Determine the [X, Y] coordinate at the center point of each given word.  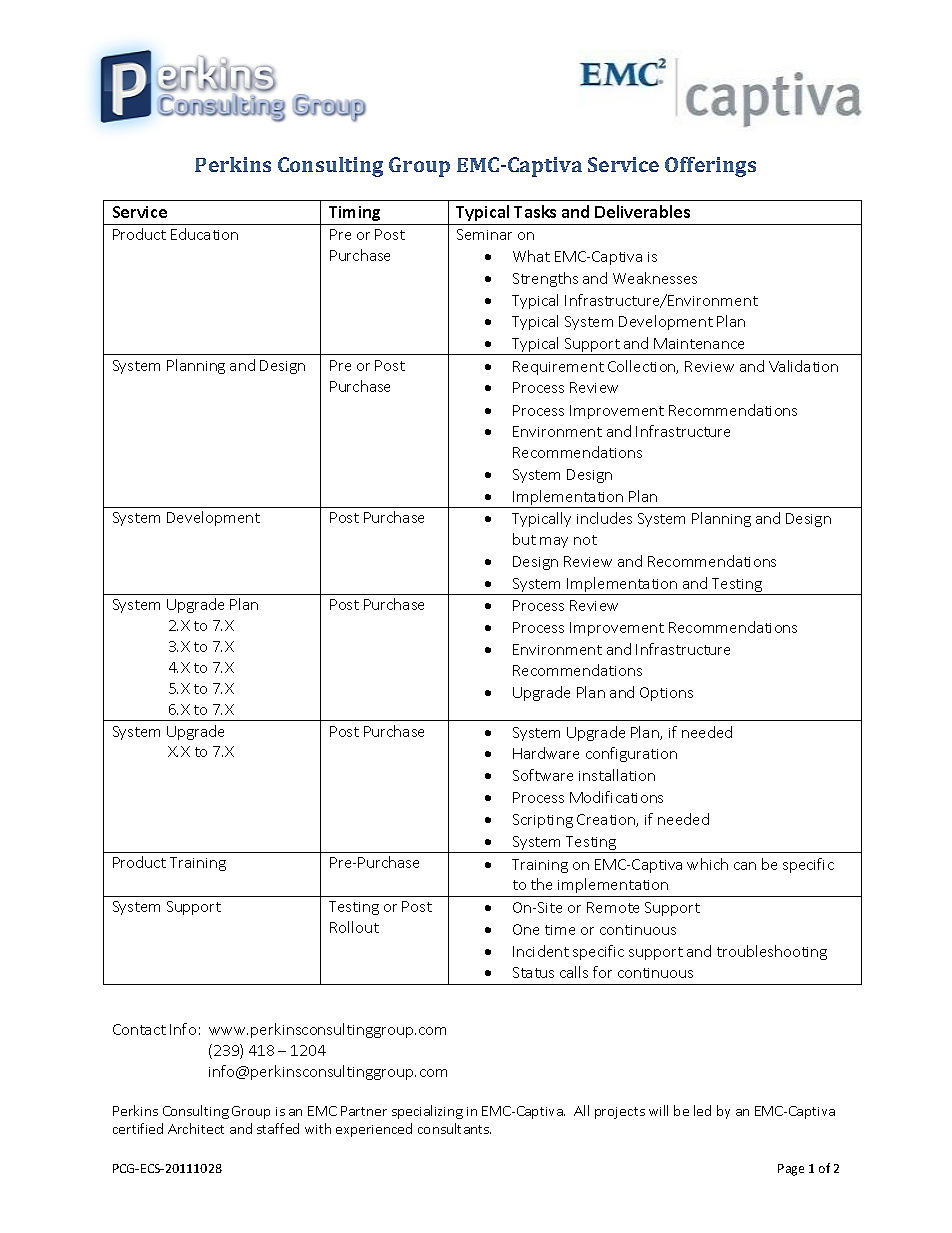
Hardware [546, 753]
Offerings [710, 167]
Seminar [484, 234]
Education [204, 234]
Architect [196, 1128]
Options [666, 694]
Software [543, 775]
